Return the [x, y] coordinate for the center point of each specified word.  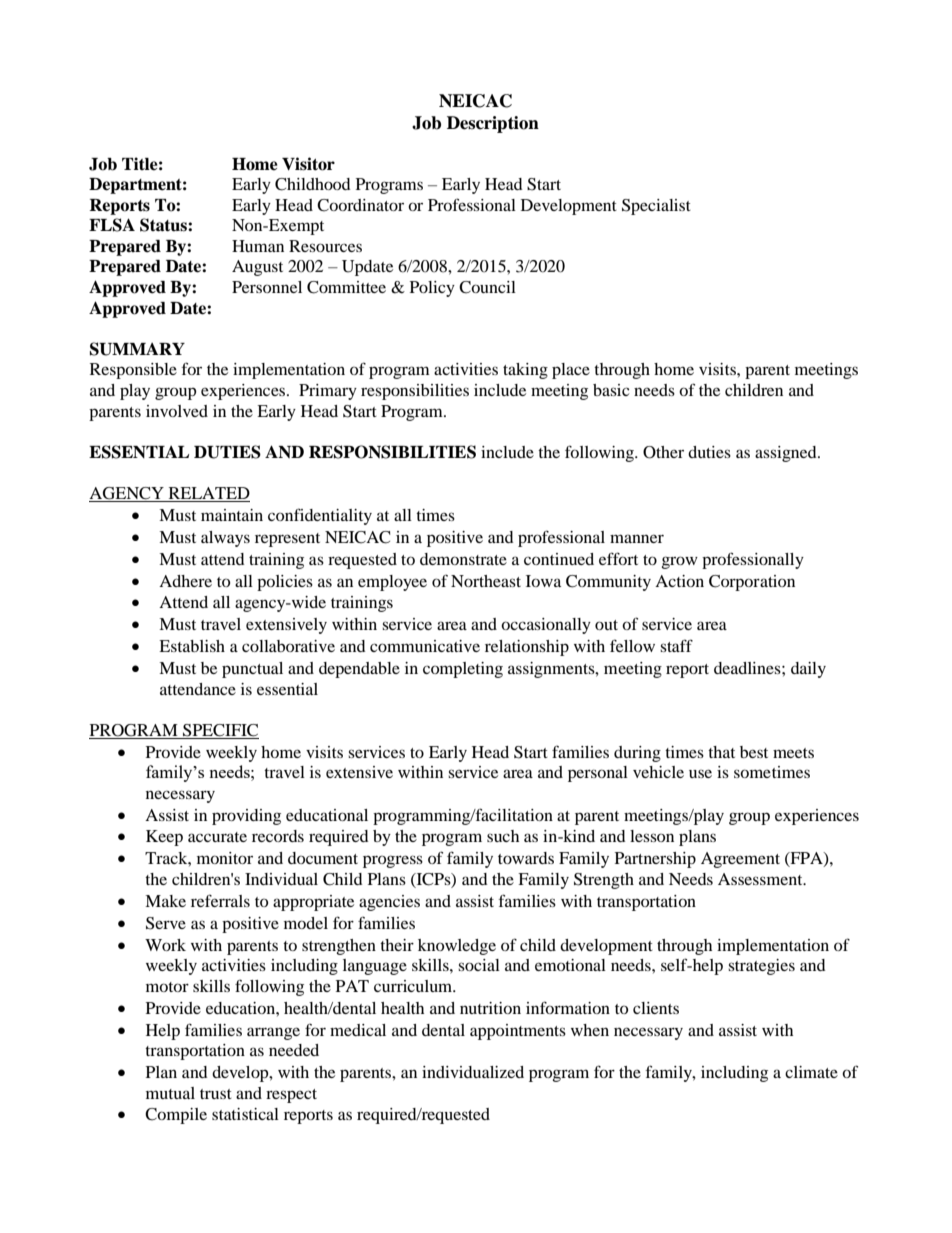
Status [164, 225]
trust [216, 1094]
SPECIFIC [220, 731]
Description [493, 124]
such [503, 836]
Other [663, 452]
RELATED [209, 493]
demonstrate [463, 559]
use [700, 773]
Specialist [656, 207]
